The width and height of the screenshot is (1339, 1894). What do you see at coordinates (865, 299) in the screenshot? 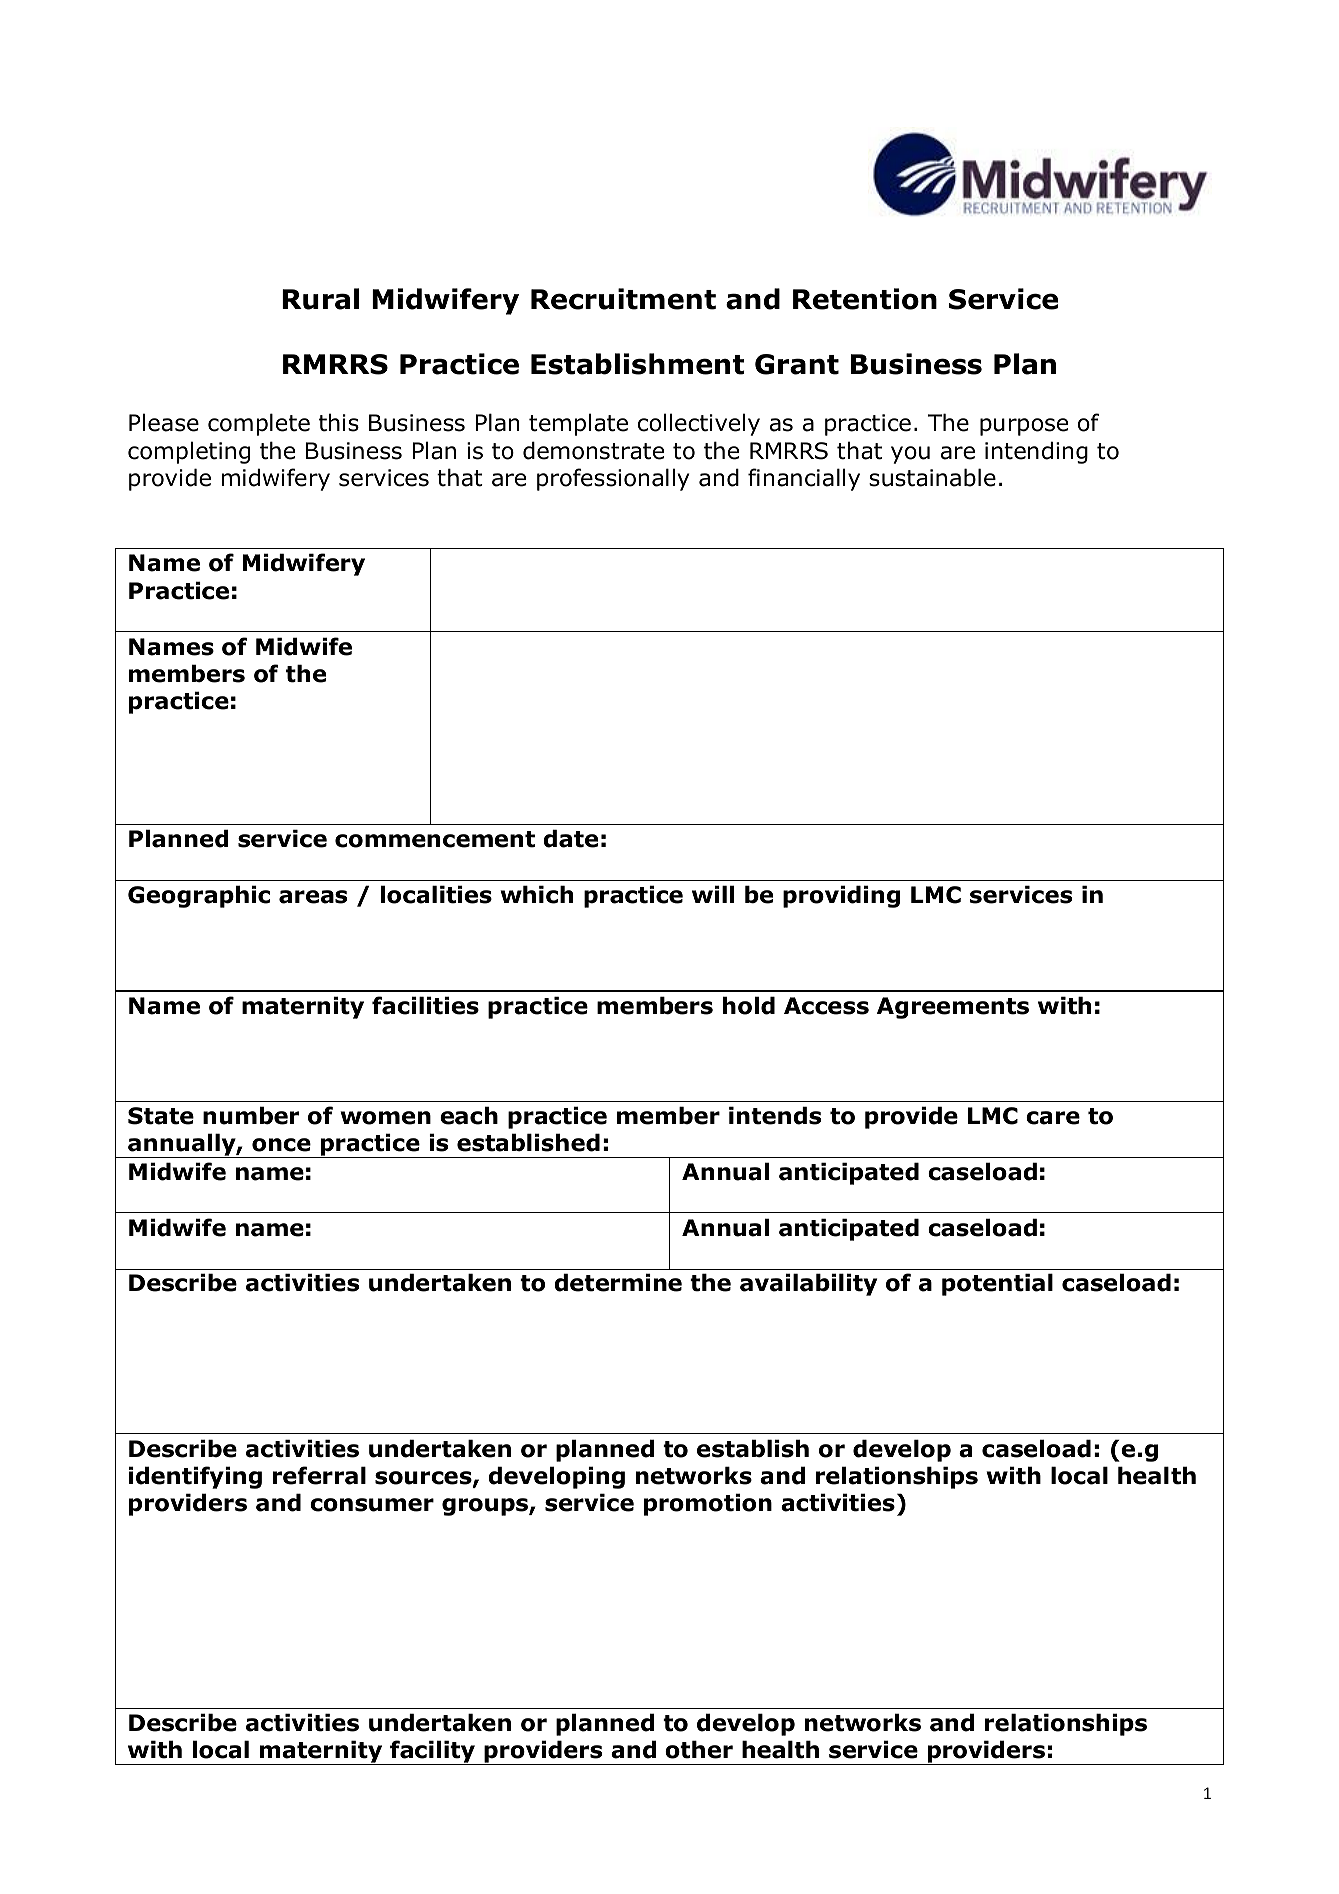
I see `Retention` at bounding box center [865, 299].
